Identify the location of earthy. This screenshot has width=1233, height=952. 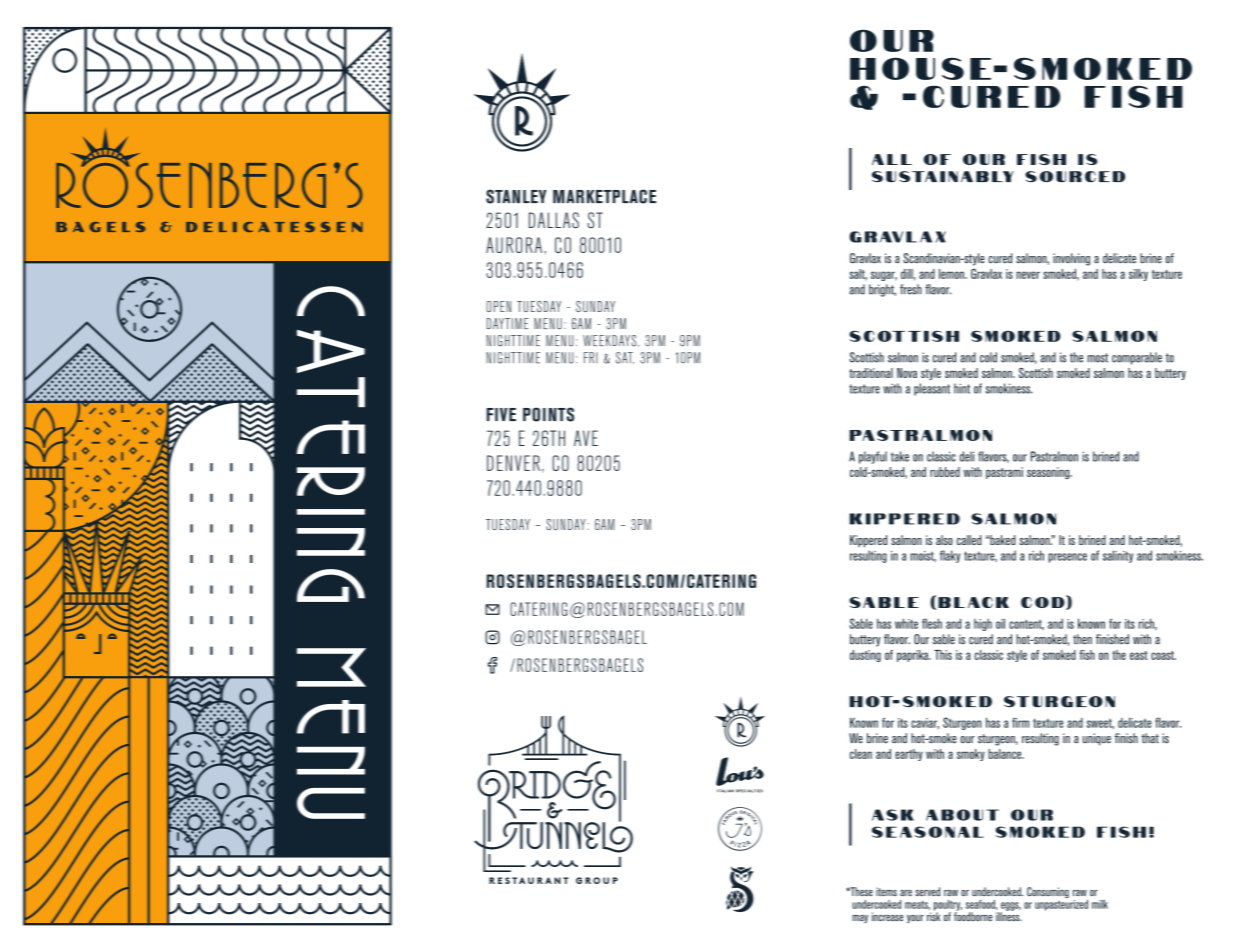
(909, 755).
